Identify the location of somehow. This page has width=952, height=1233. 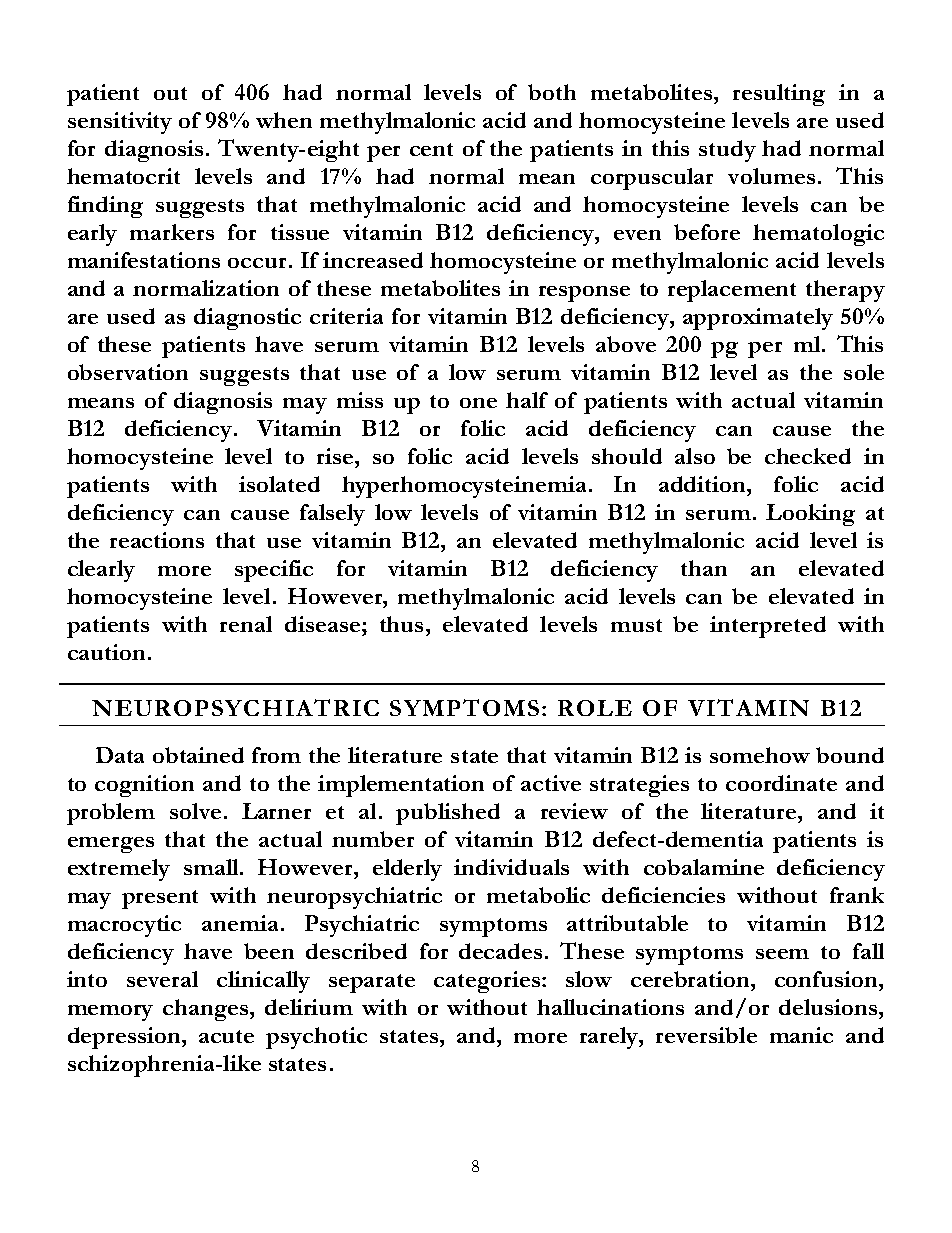
(760, 755).
